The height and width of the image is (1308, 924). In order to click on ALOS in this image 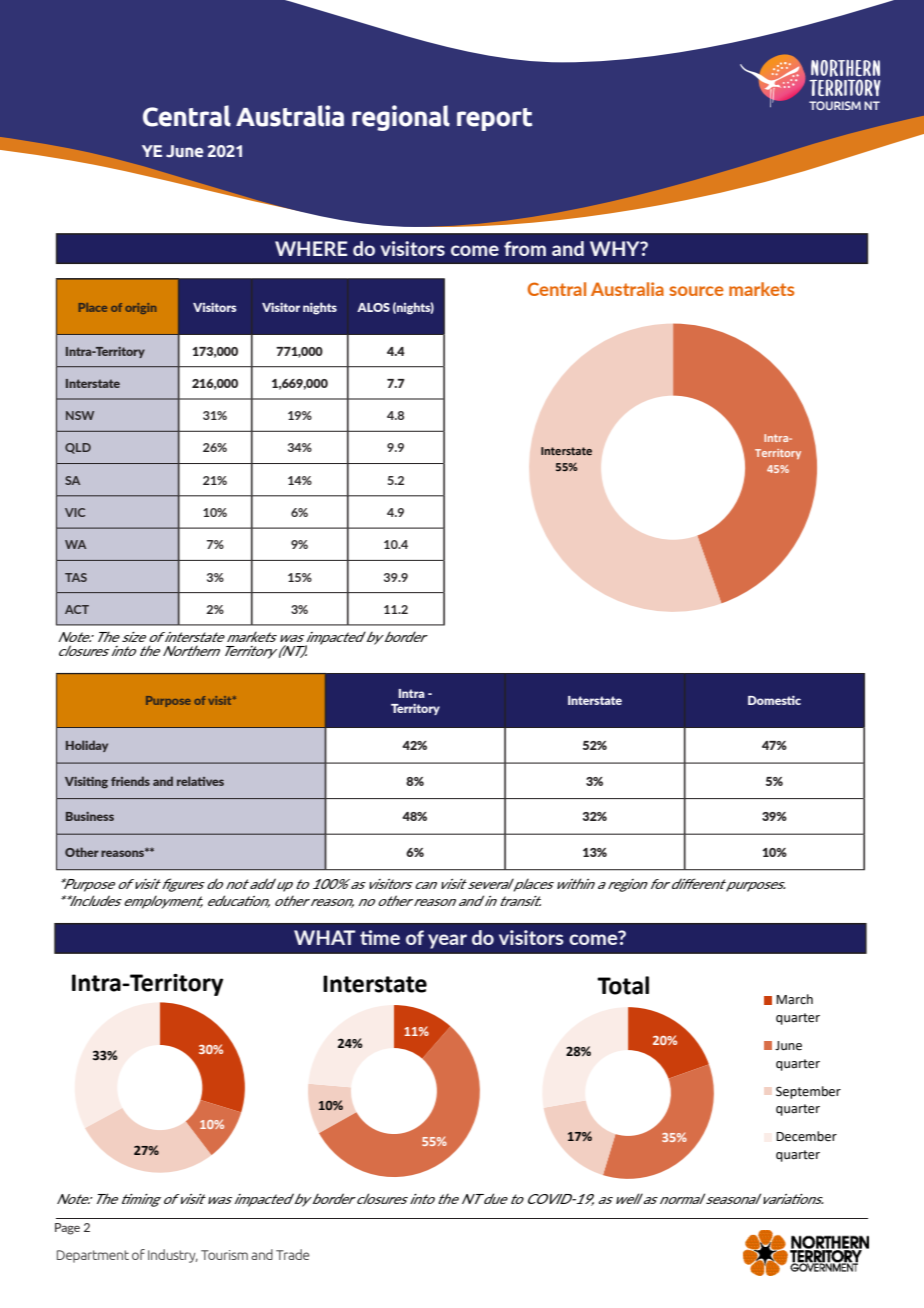, I will do `click(373, 307)`.
